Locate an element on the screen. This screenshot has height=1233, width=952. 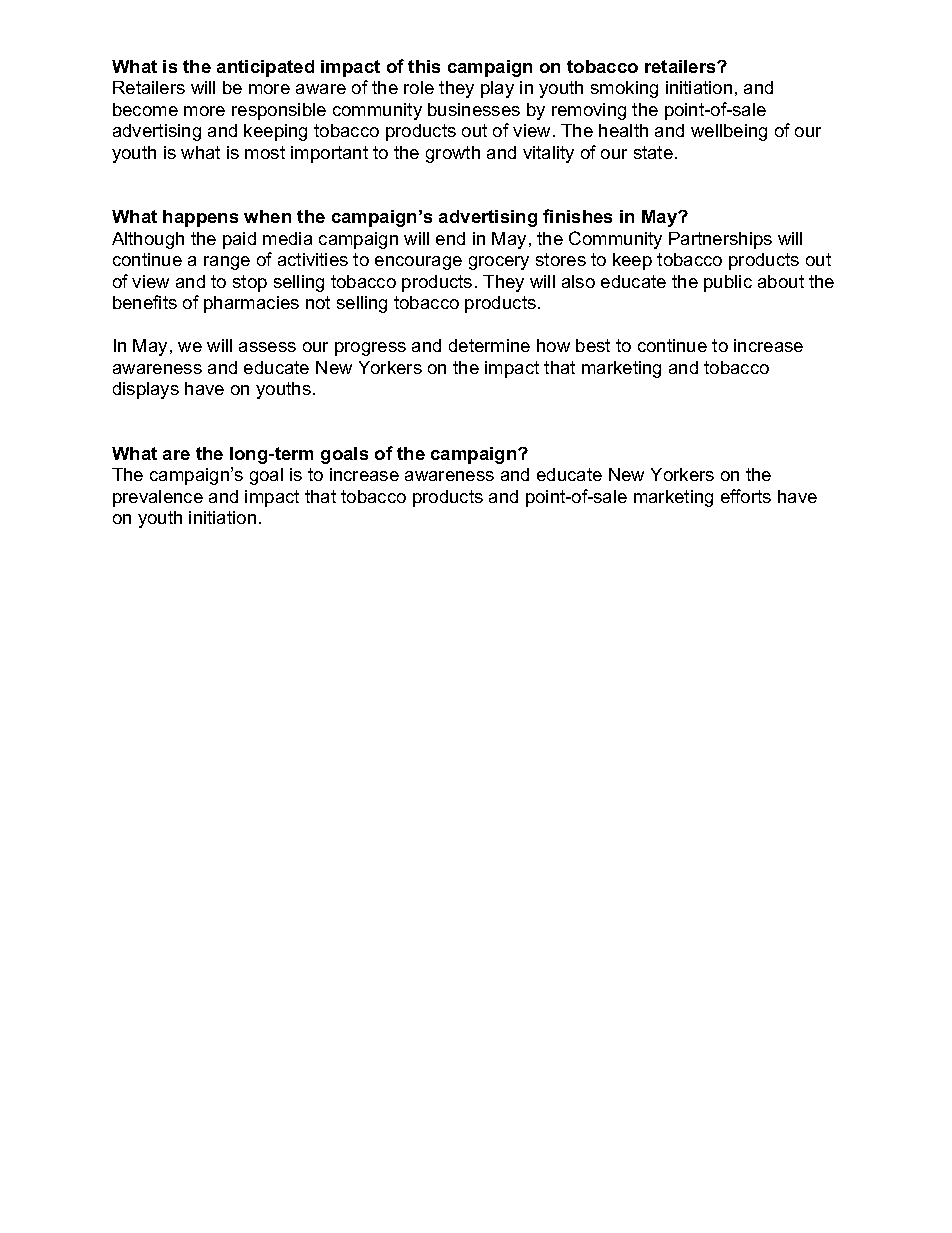
stop is located at coordinates (250, 283).
